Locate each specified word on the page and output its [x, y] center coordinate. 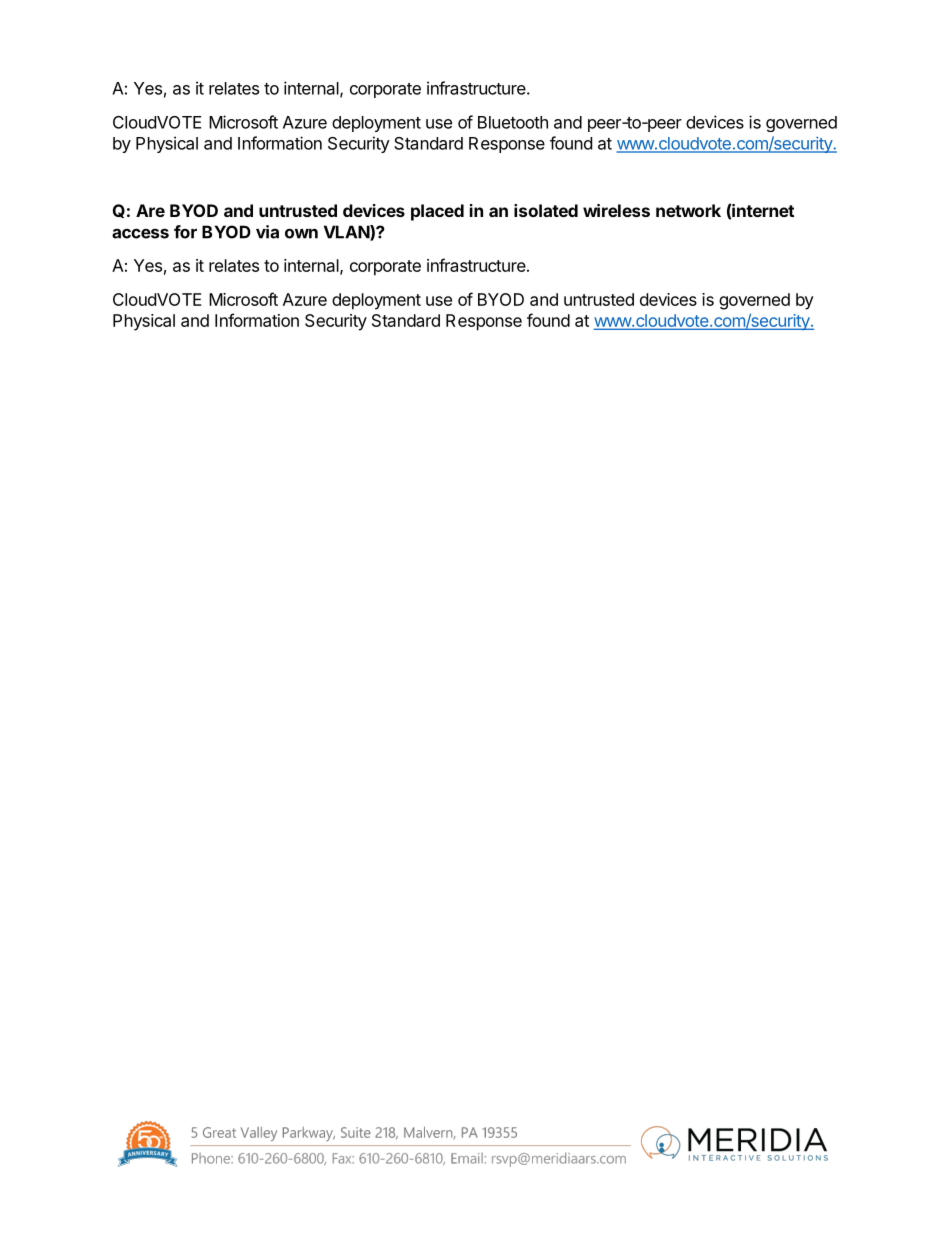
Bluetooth [513, 122]
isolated [546, 210]
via [267, 232]
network [688, 210]
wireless [616, 210]
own [301, 233]
